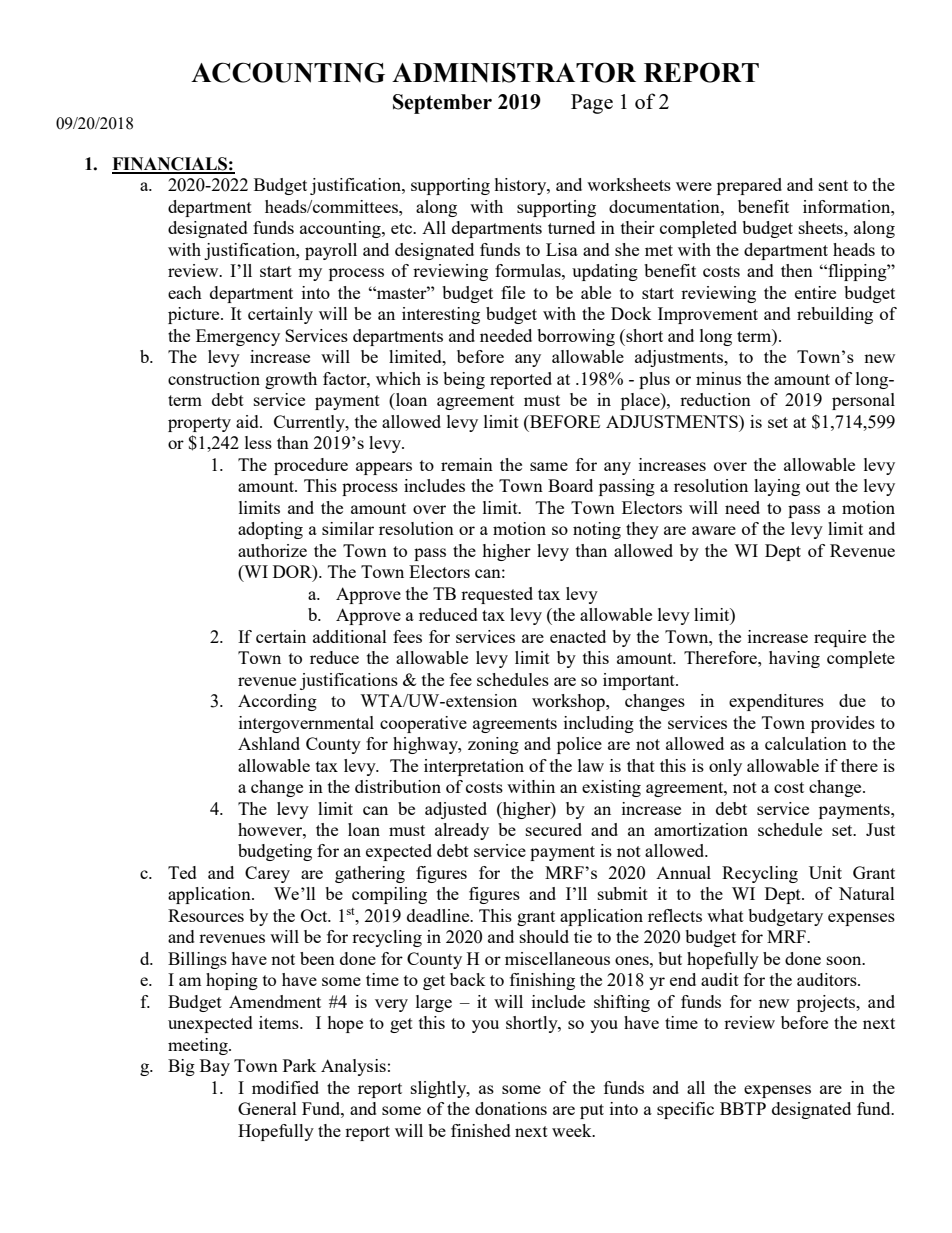  I want to click on prepared, so click(749, 186).
